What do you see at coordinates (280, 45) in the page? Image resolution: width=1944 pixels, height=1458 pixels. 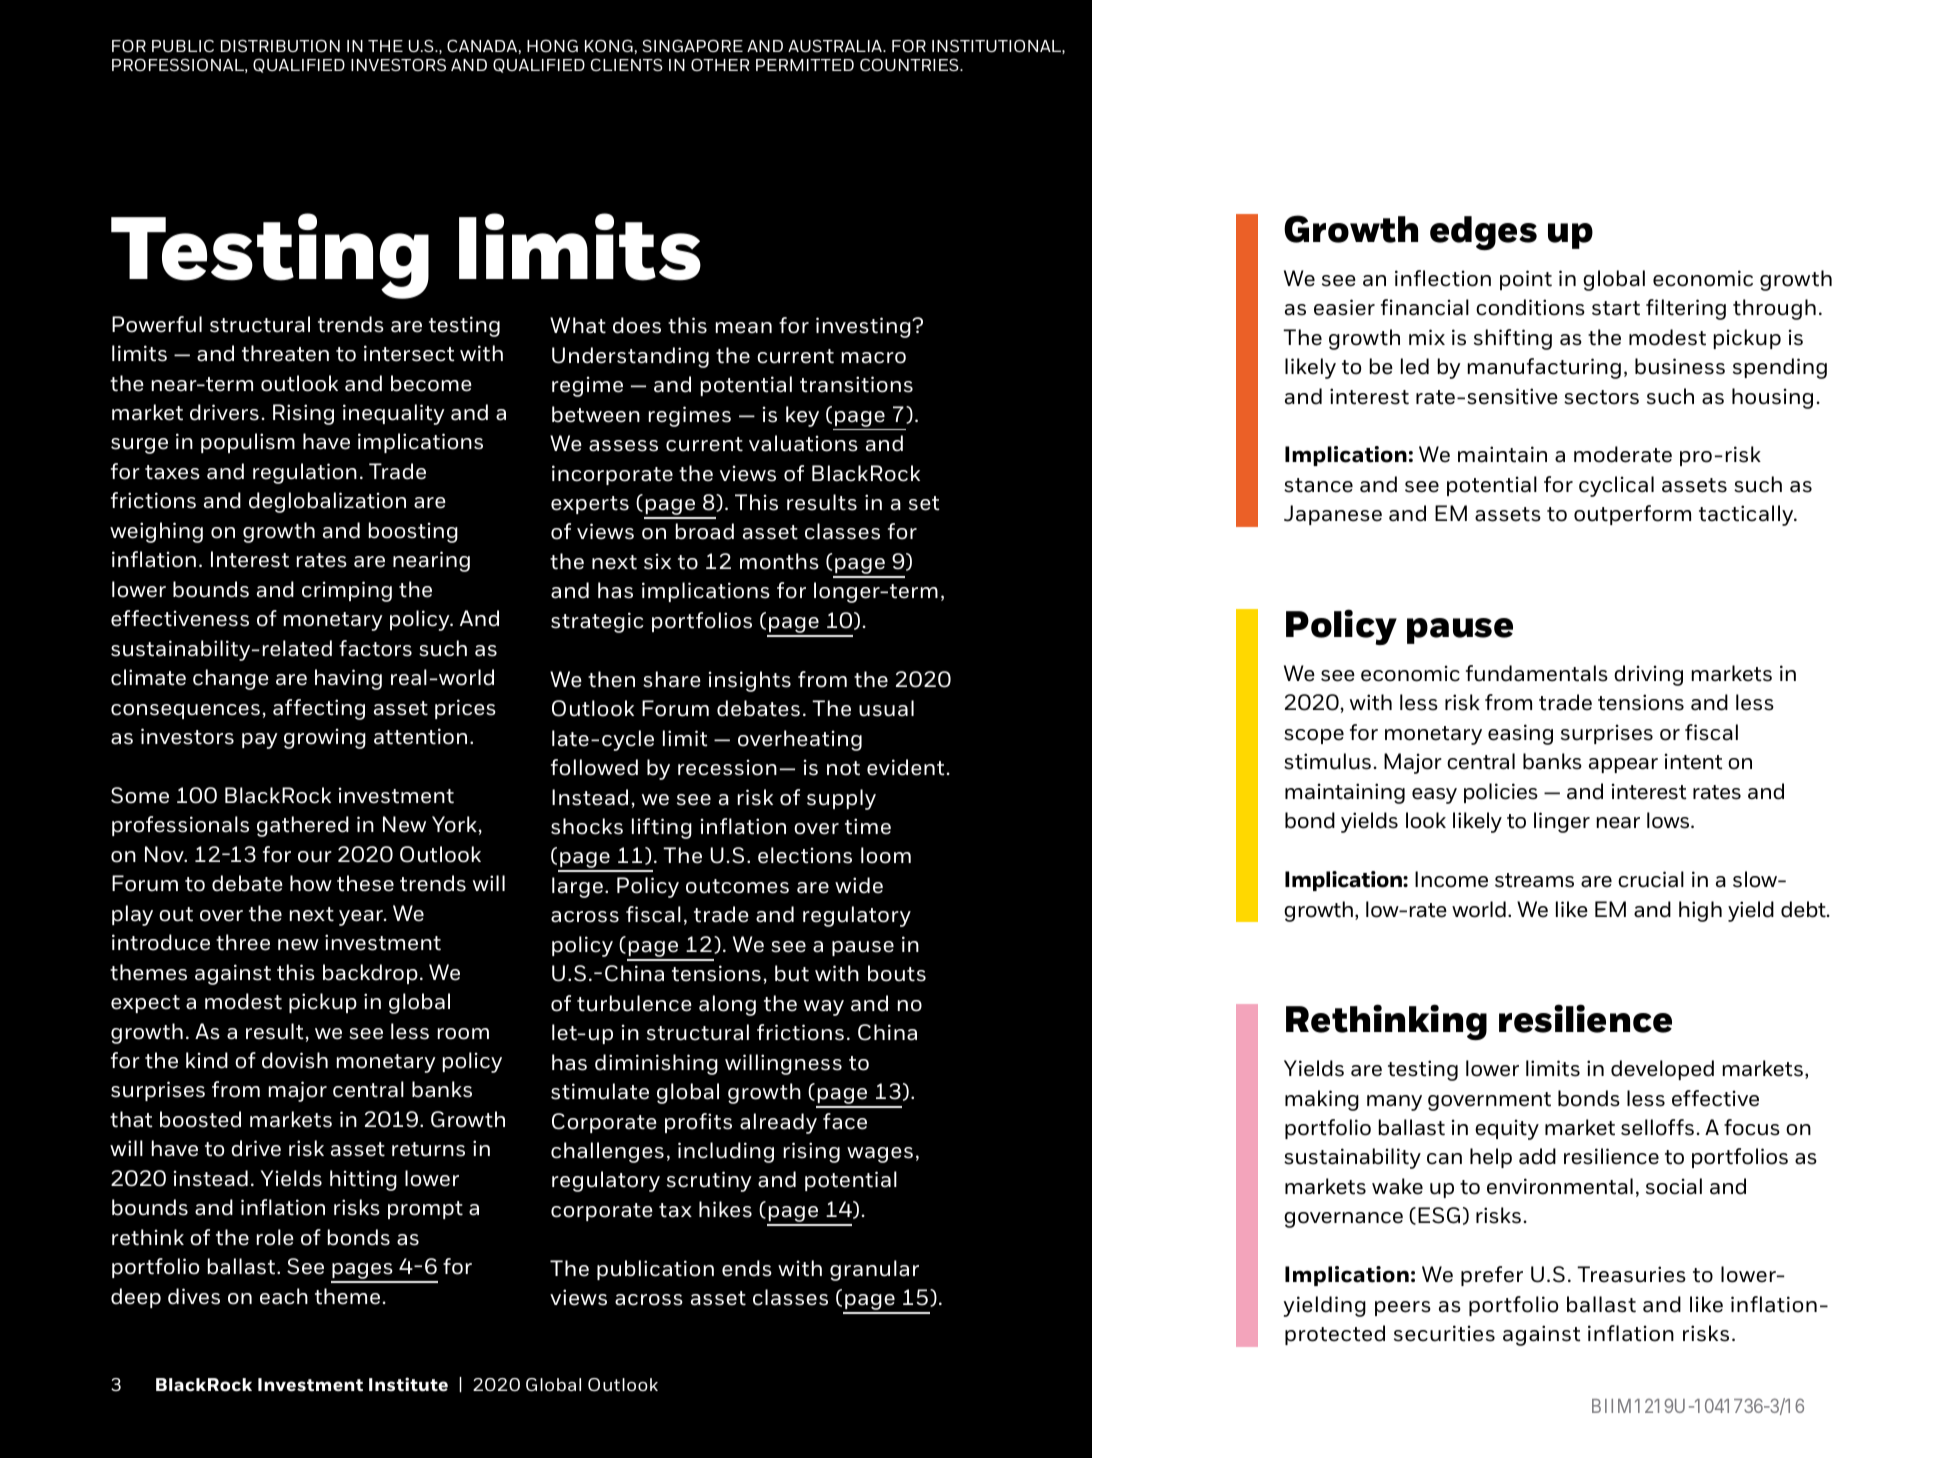 I see `DISTRIBUTION` at bounding box center [280, 45].
